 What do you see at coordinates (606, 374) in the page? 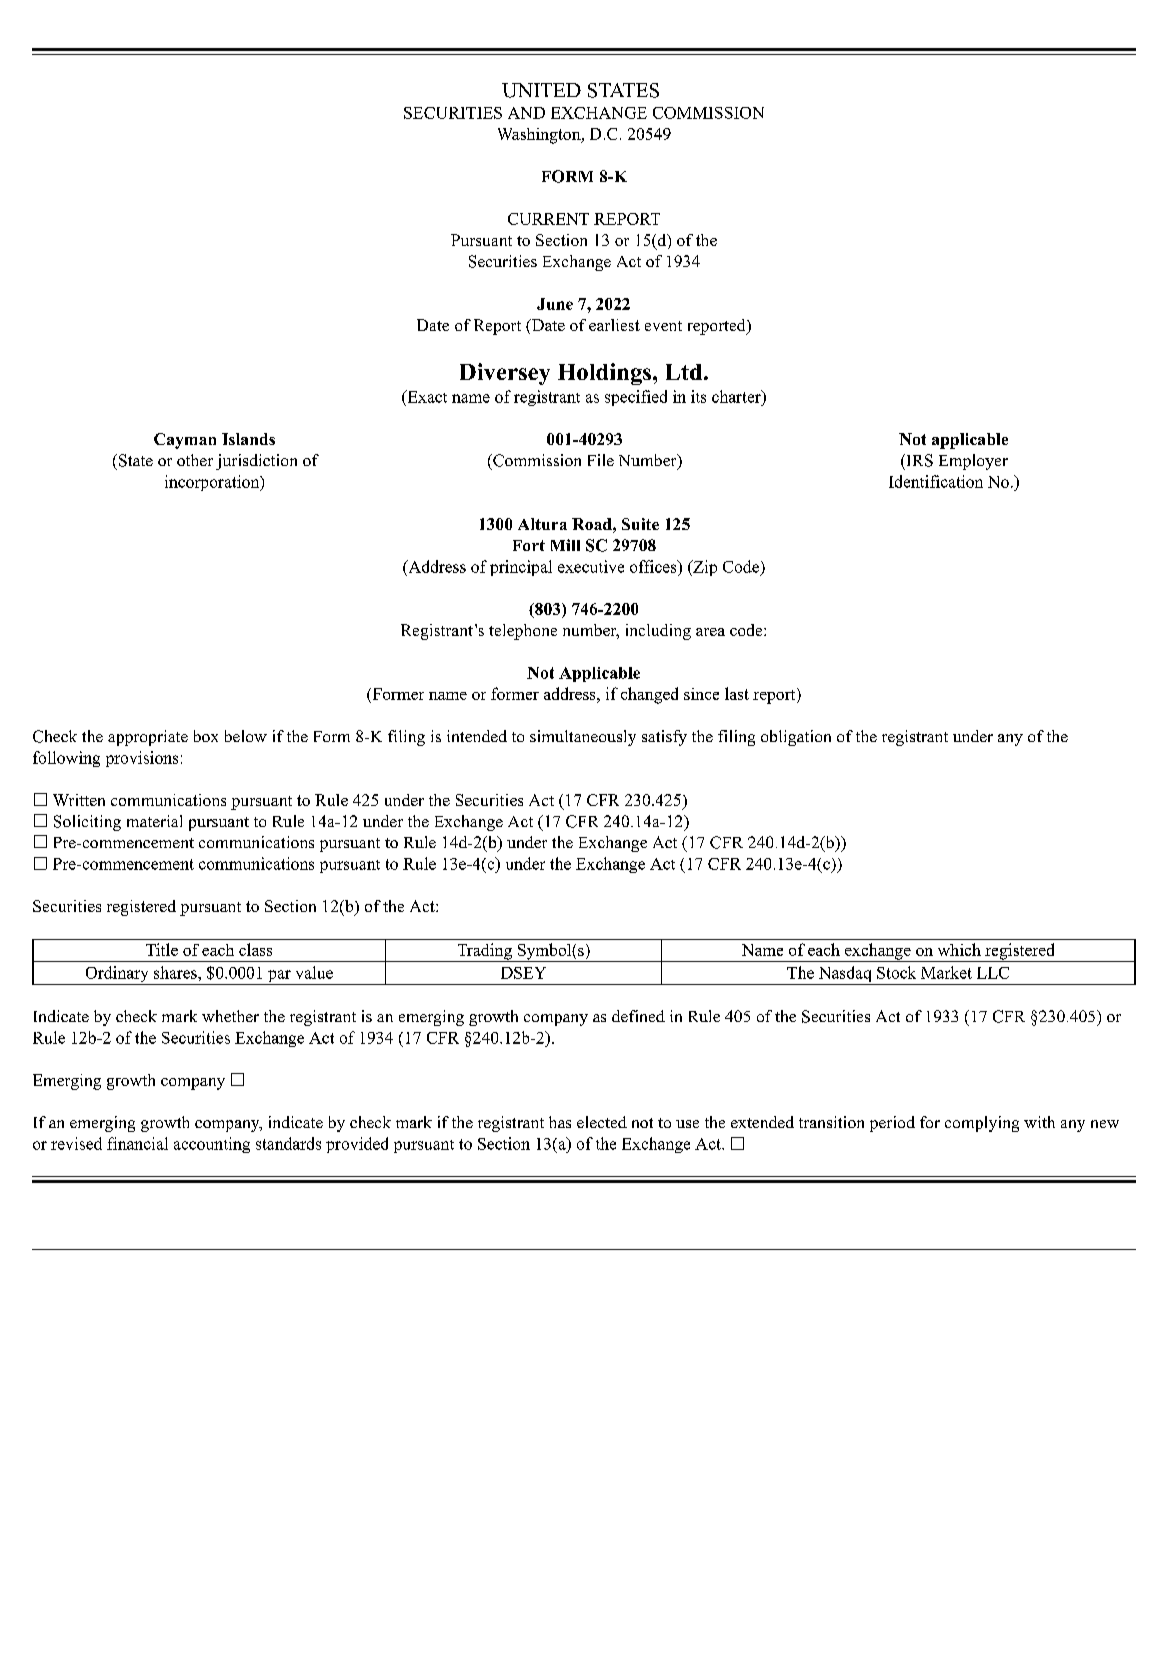
I see `Holdings` at bounding box center [606, 374].
